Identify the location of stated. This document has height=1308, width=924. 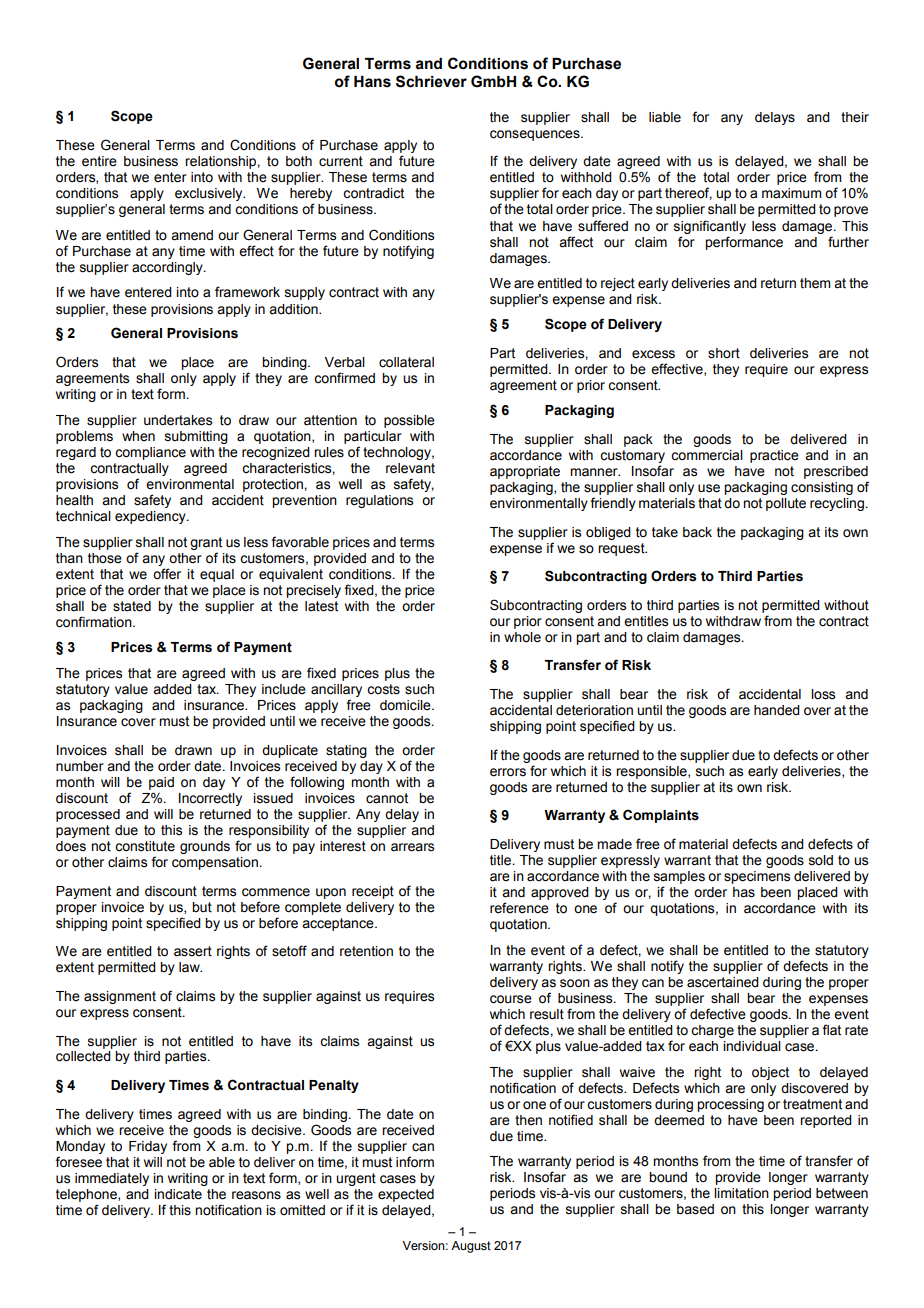
(132, 606).
